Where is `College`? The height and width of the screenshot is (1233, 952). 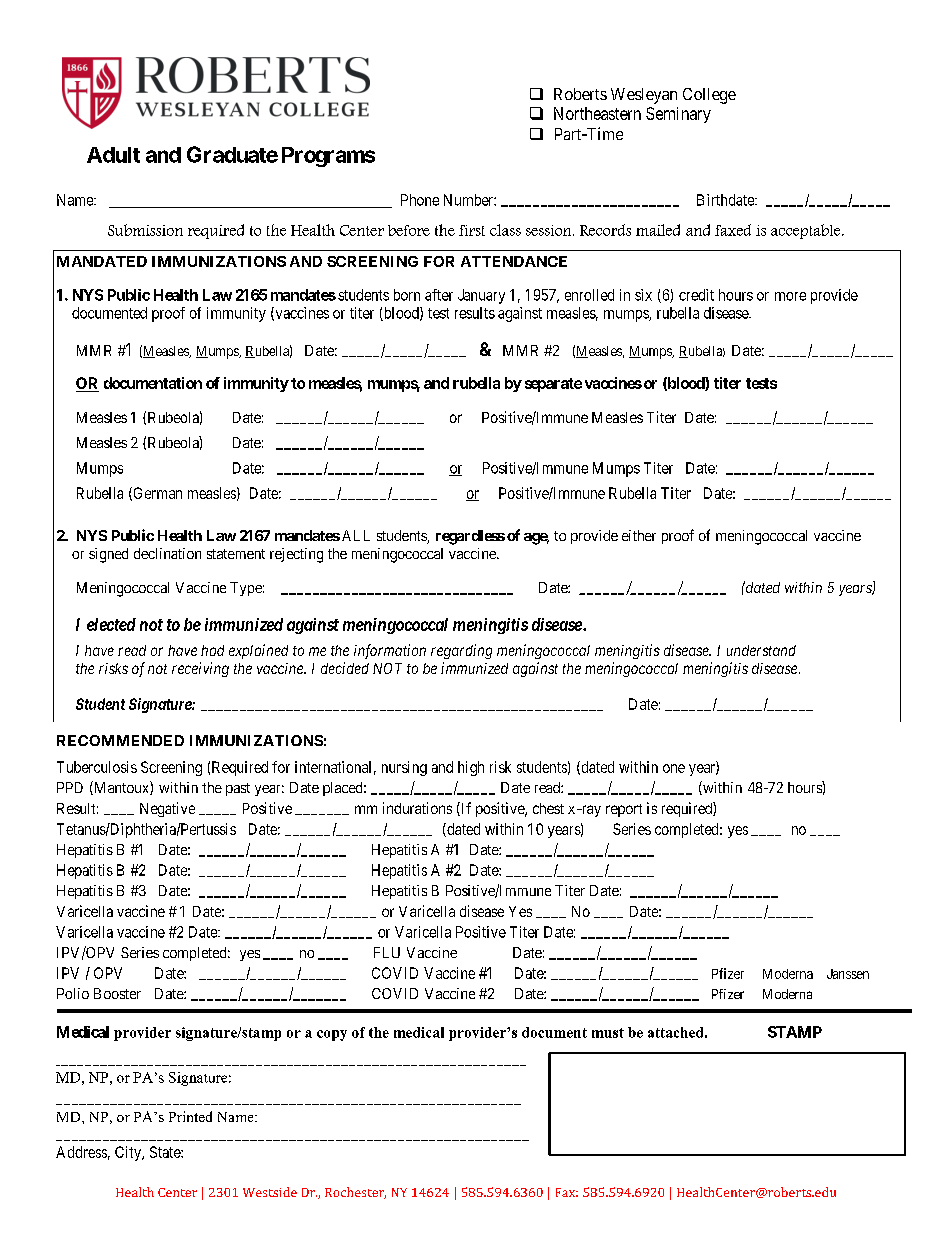 College is located at coordinates (709, 96).
